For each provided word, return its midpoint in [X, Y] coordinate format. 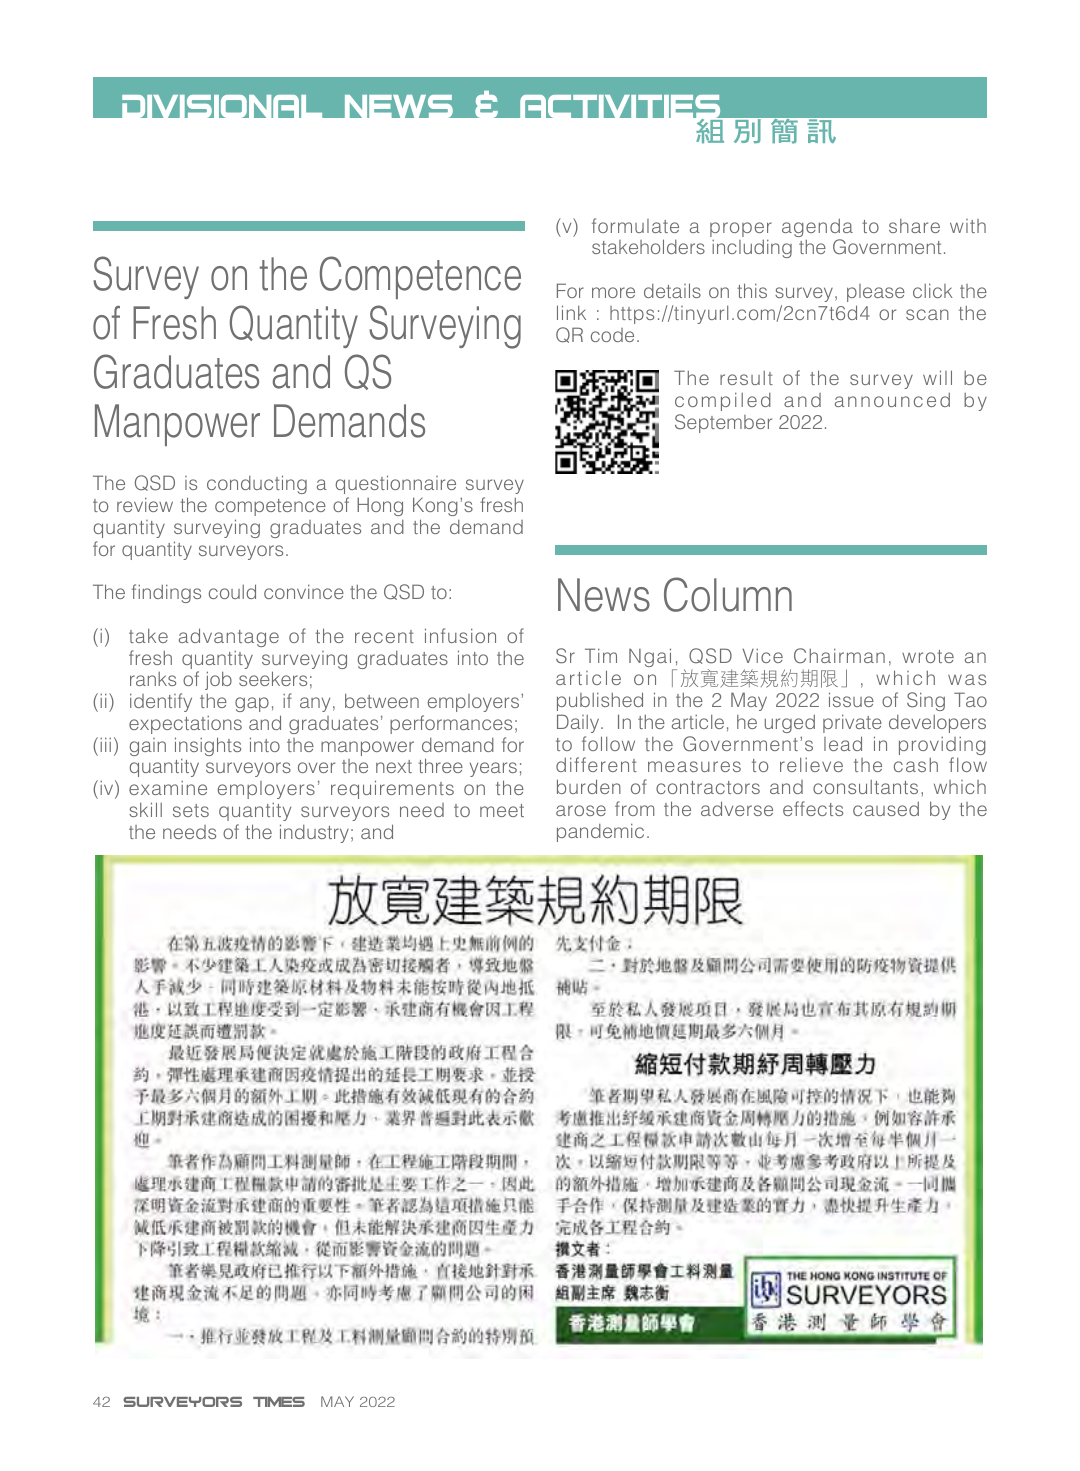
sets [191, 810]
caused [886, 809]
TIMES [279, 1402]
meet [502, 810]
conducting [257, 484]
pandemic [600, 832]
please [876, 293]
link [571, 312]
